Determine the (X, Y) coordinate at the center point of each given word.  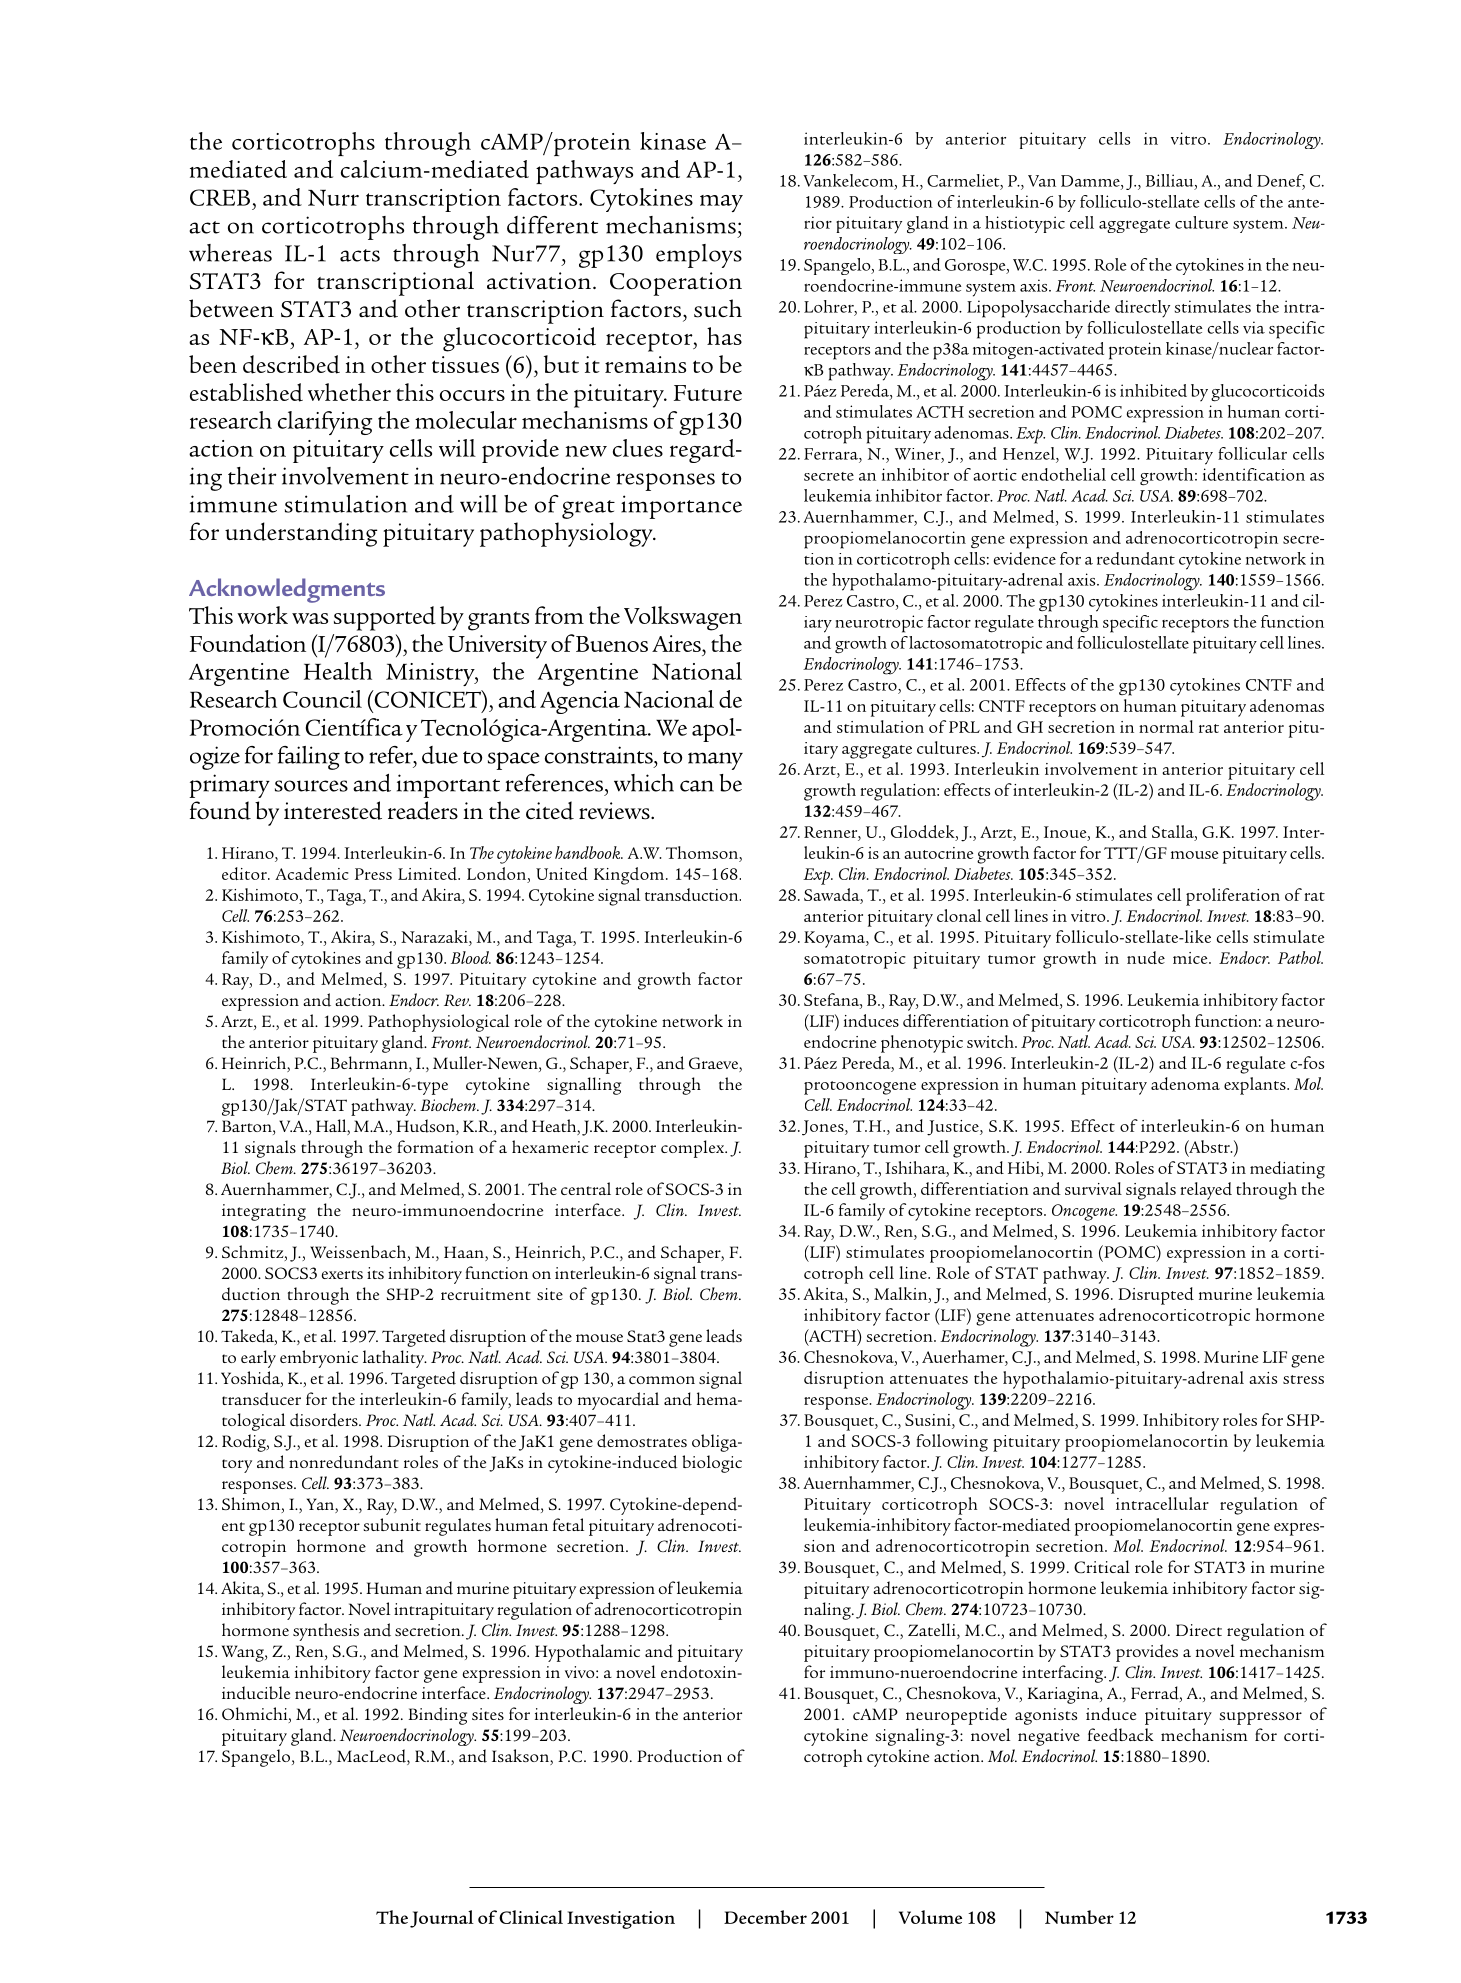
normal (1166, 726)
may (721, 203)
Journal (442, 1919)
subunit (392, 1524)
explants (1256, 1086)
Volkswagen (683, 618)
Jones (824, 1128)
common (662, 1380)
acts (360, 255)
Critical (1102, 1566)
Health (338, 671)
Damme (1091, 181)
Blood (471, 957)
